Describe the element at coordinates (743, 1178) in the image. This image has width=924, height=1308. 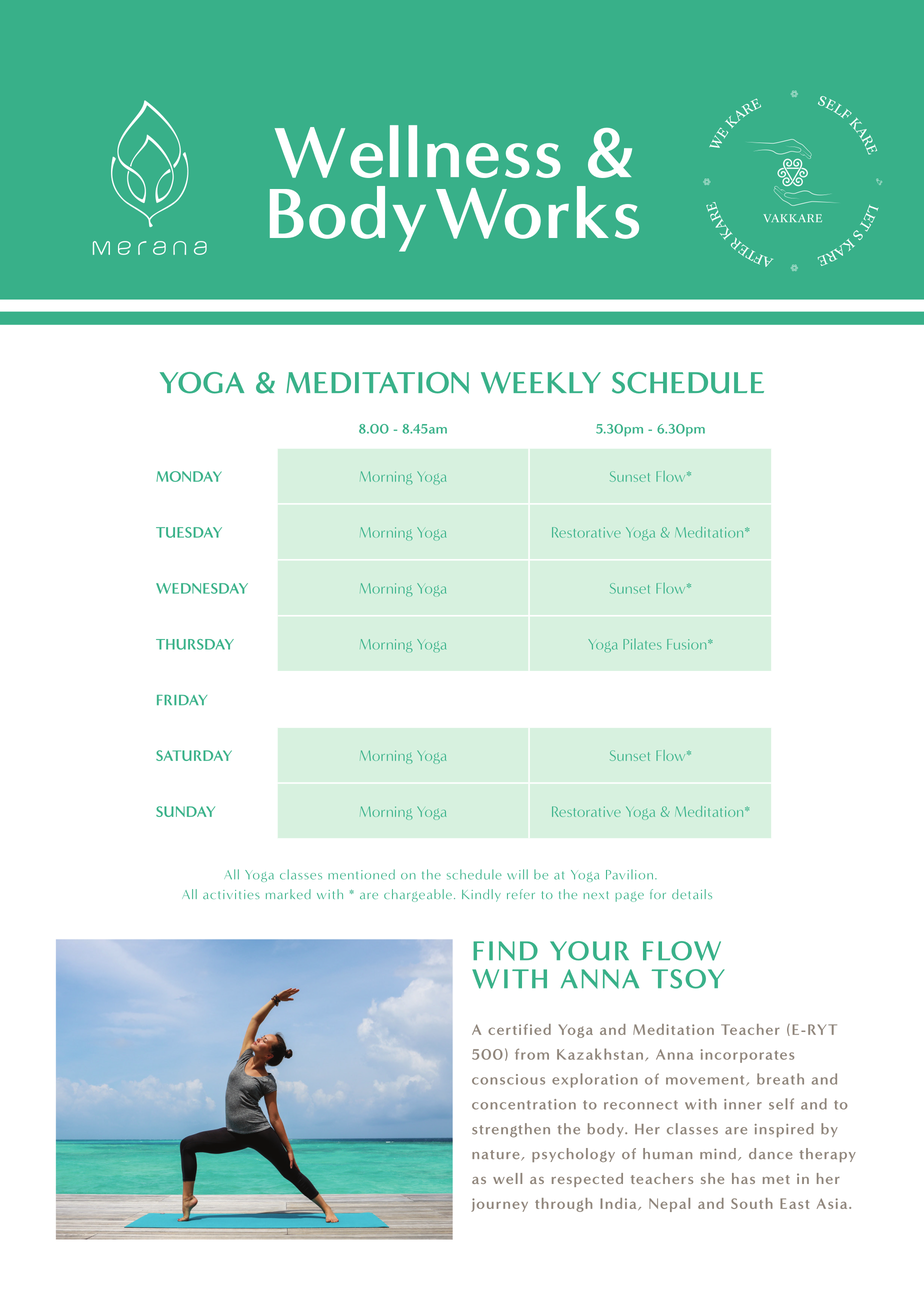
I see `has` at that location.
